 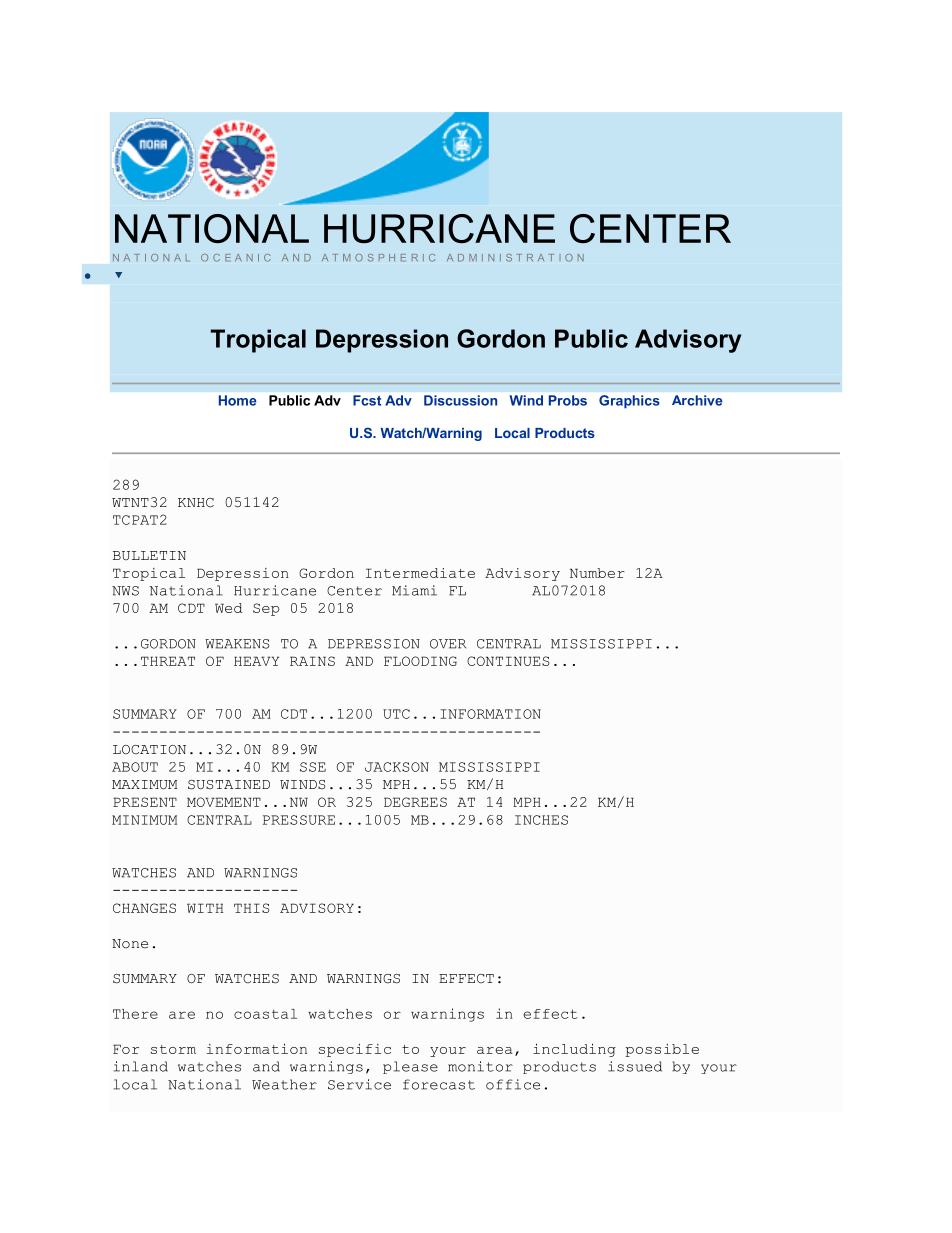 I want to click on ATMOSPHERIC, so click(x=378, y=258).
